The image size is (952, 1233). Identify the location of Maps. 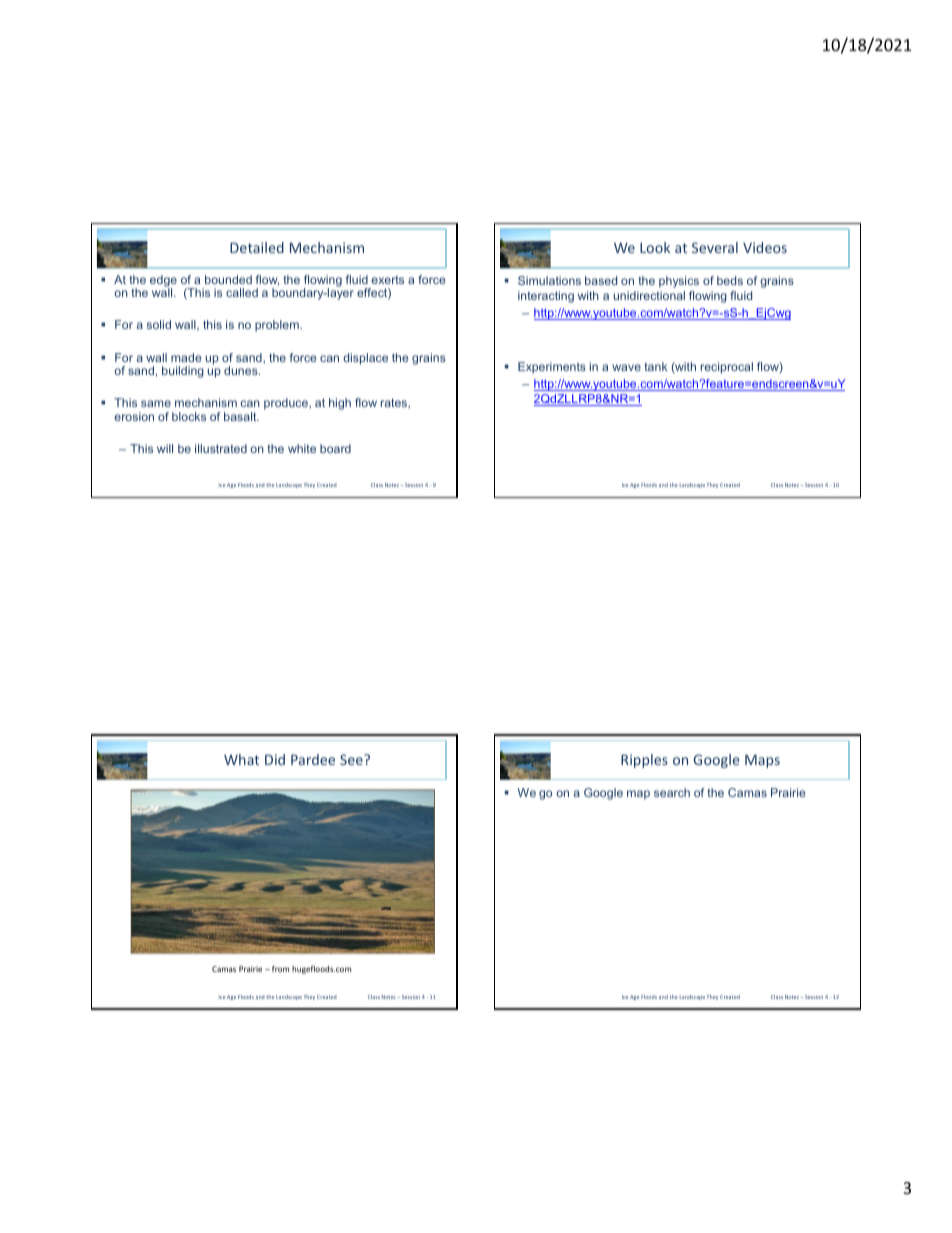
(762, 761).
